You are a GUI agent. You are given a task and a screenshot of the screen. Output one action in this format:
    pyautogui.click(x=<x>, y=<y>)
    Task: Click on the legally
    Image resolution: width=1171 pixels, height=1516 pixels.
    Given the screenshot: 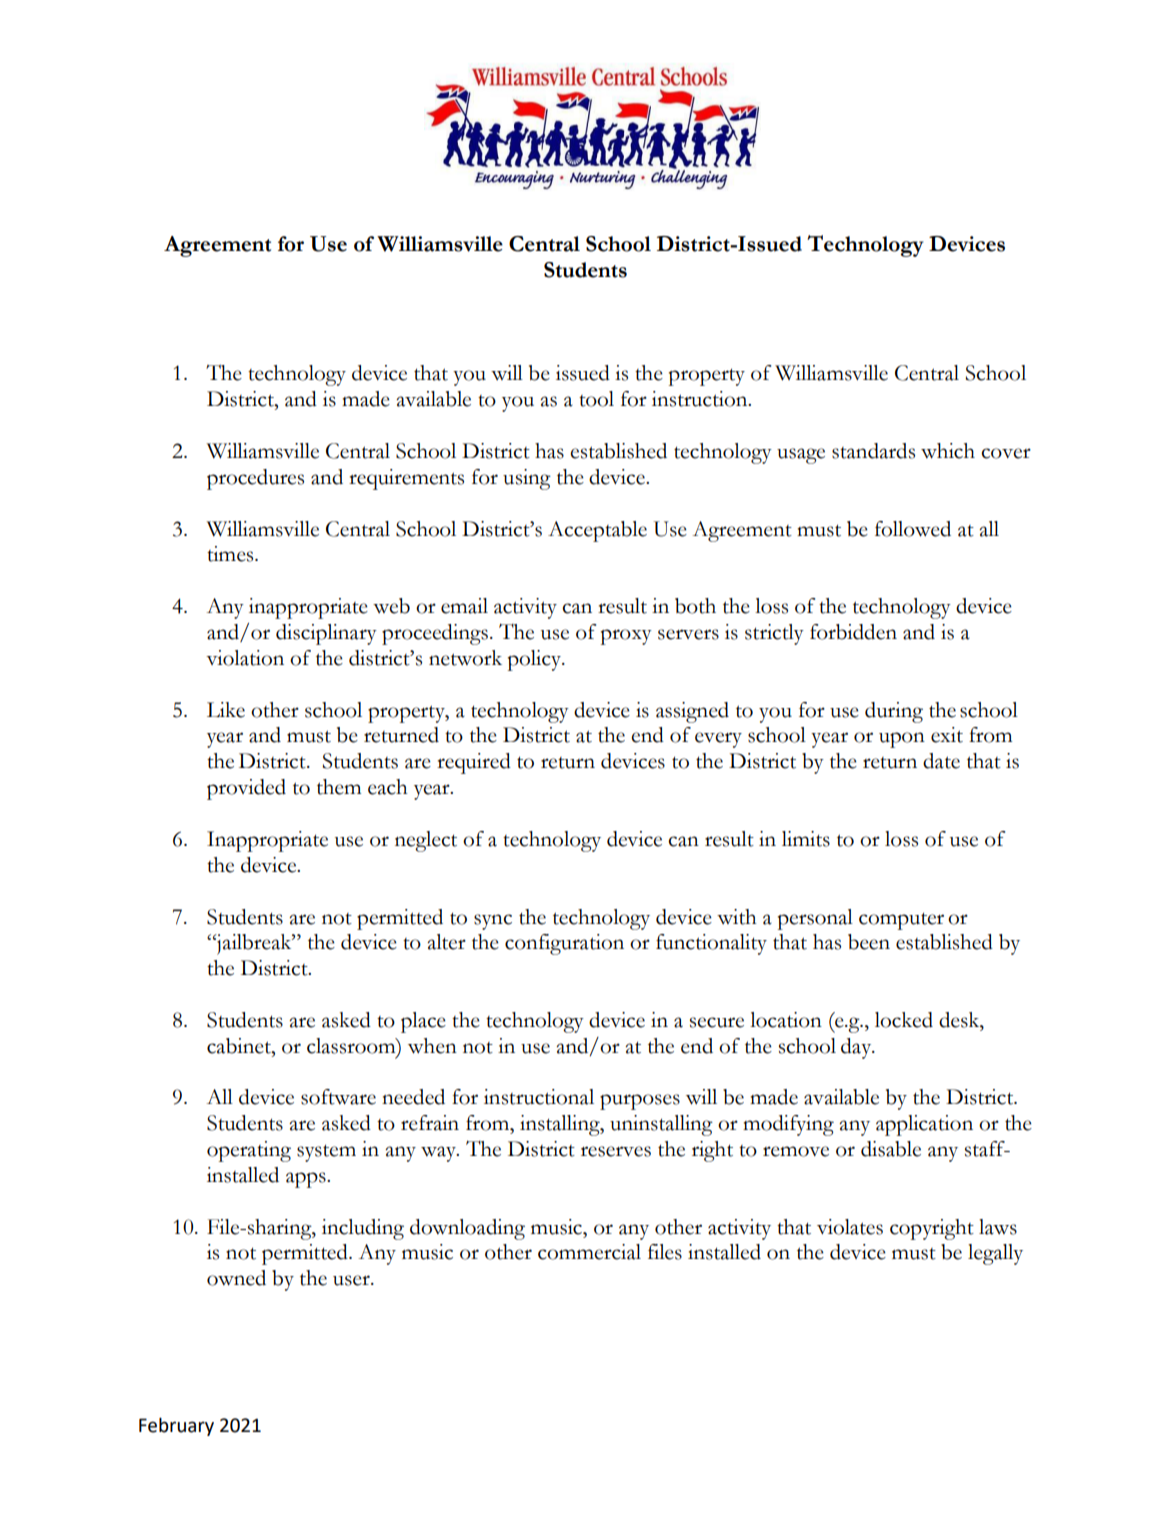 What is the action you would take?
    pyautogui.click(x=995, y=1254)
